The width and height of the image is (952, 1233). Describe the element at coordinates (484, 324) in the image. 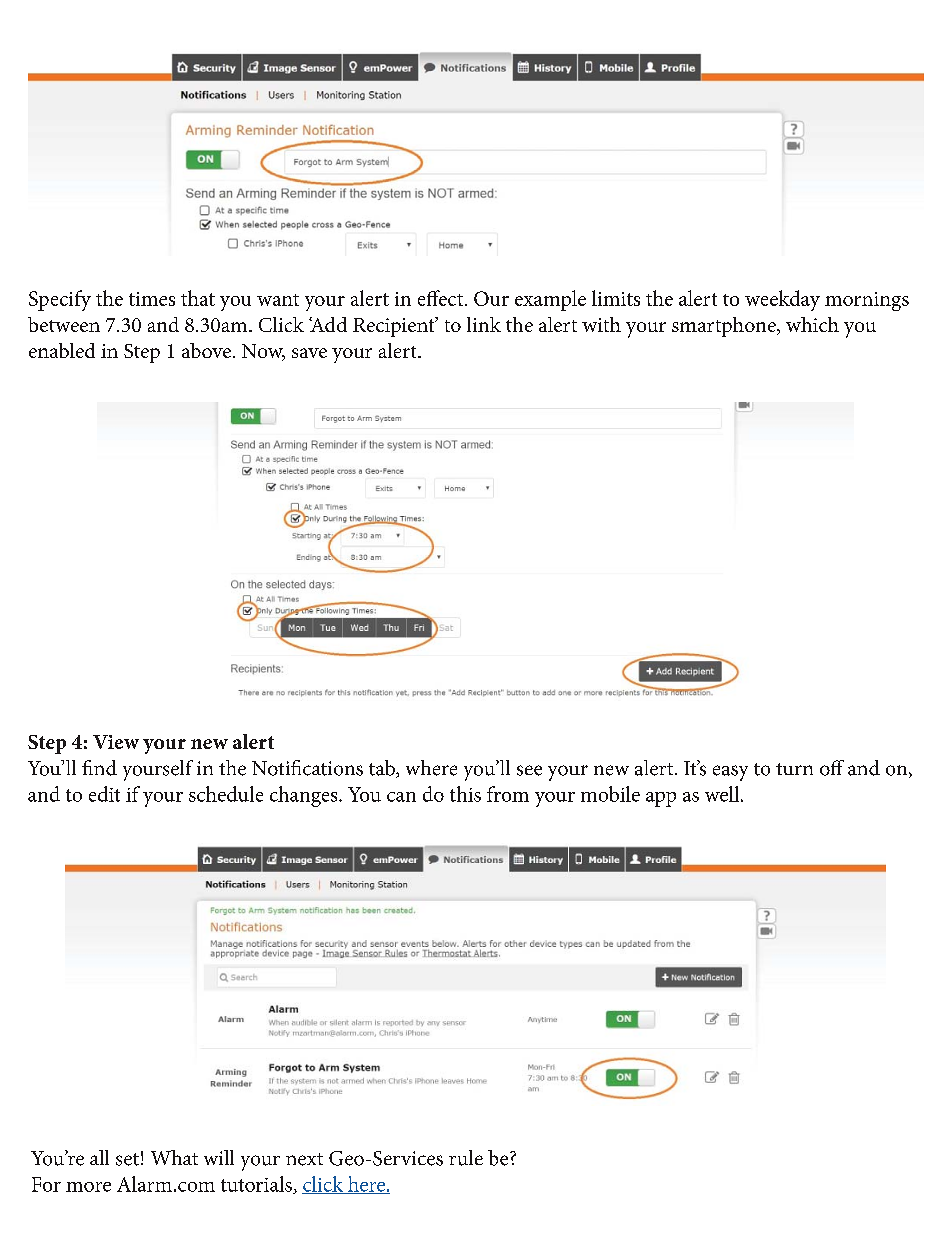

I see `link` at that location.
